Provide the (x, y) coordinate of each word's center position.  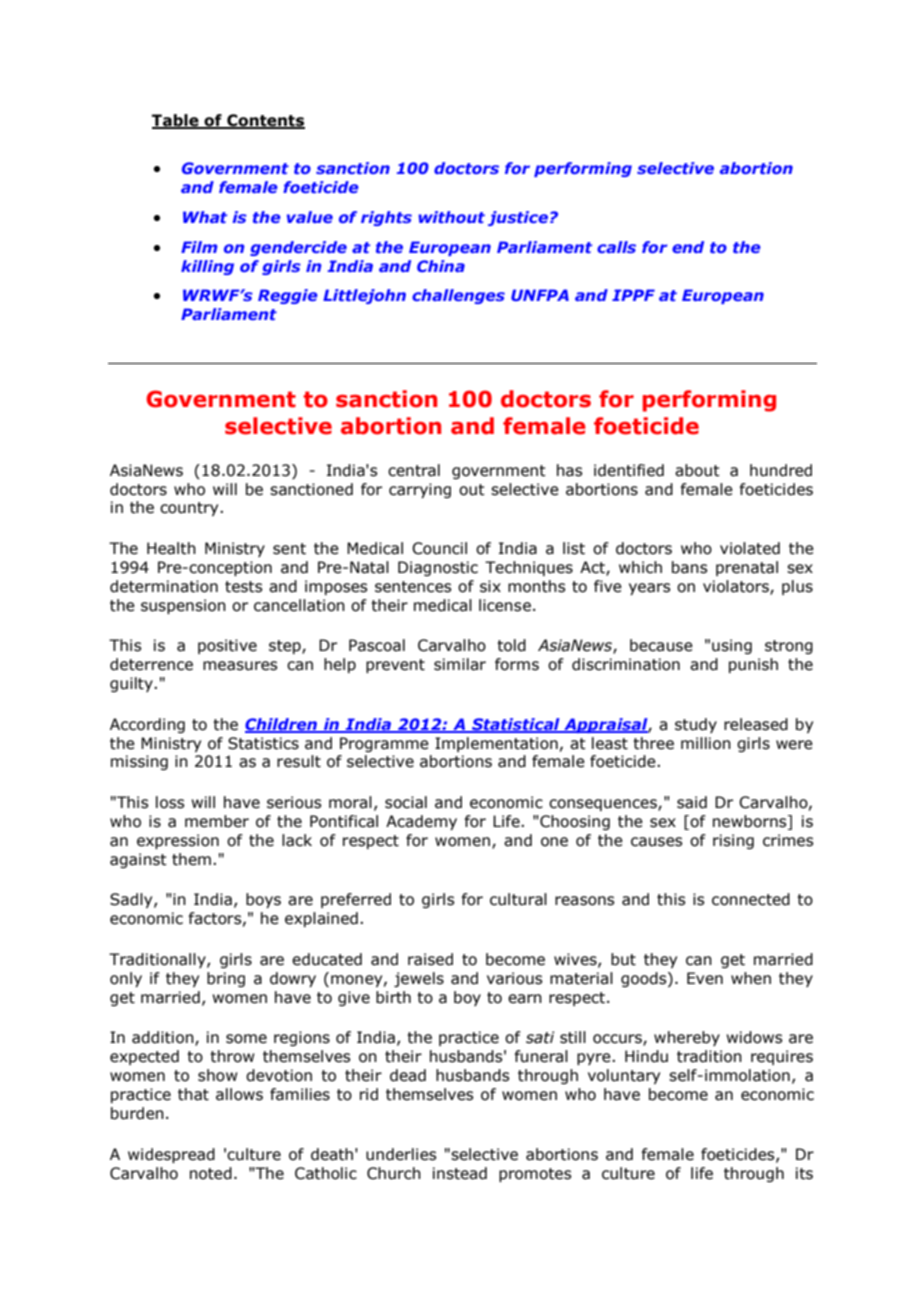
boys (263, 900)
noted (211, 1173)
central (414, 470)
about (697, 470)
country (190, 509)
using (732, 646)
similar (460, 664)
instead (460, 1173)
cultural (518, 899)
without (451, 217)
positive (227, 646)
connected (751, 899)
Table (176, 121)
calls (616, 247)
